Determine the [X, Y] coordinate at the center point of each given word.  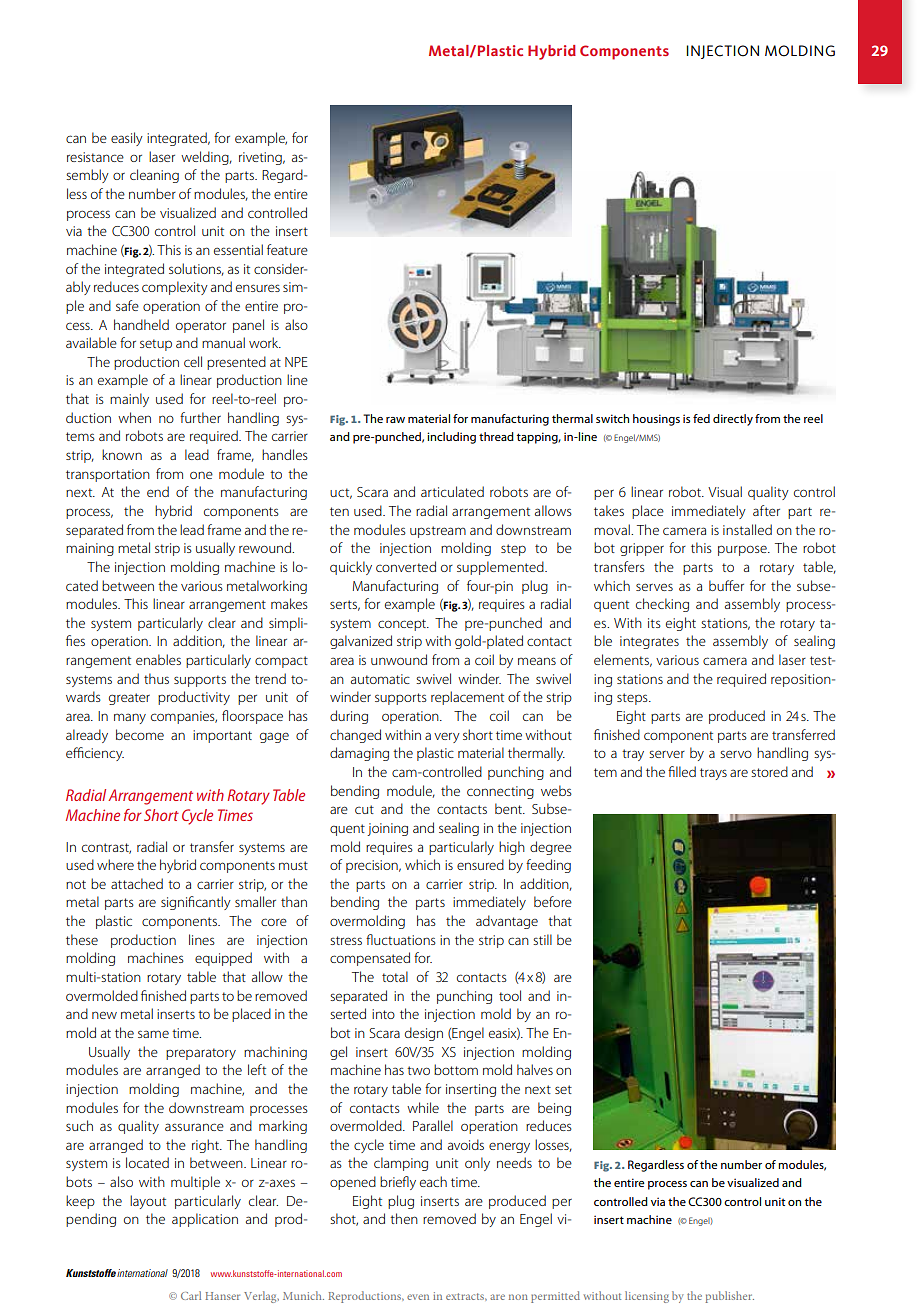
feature [287, 249]
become [140, 734]
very [447, 738]
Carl [191, 1295]
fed [701, 418]
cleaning [154, 176]
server [667, 754]
